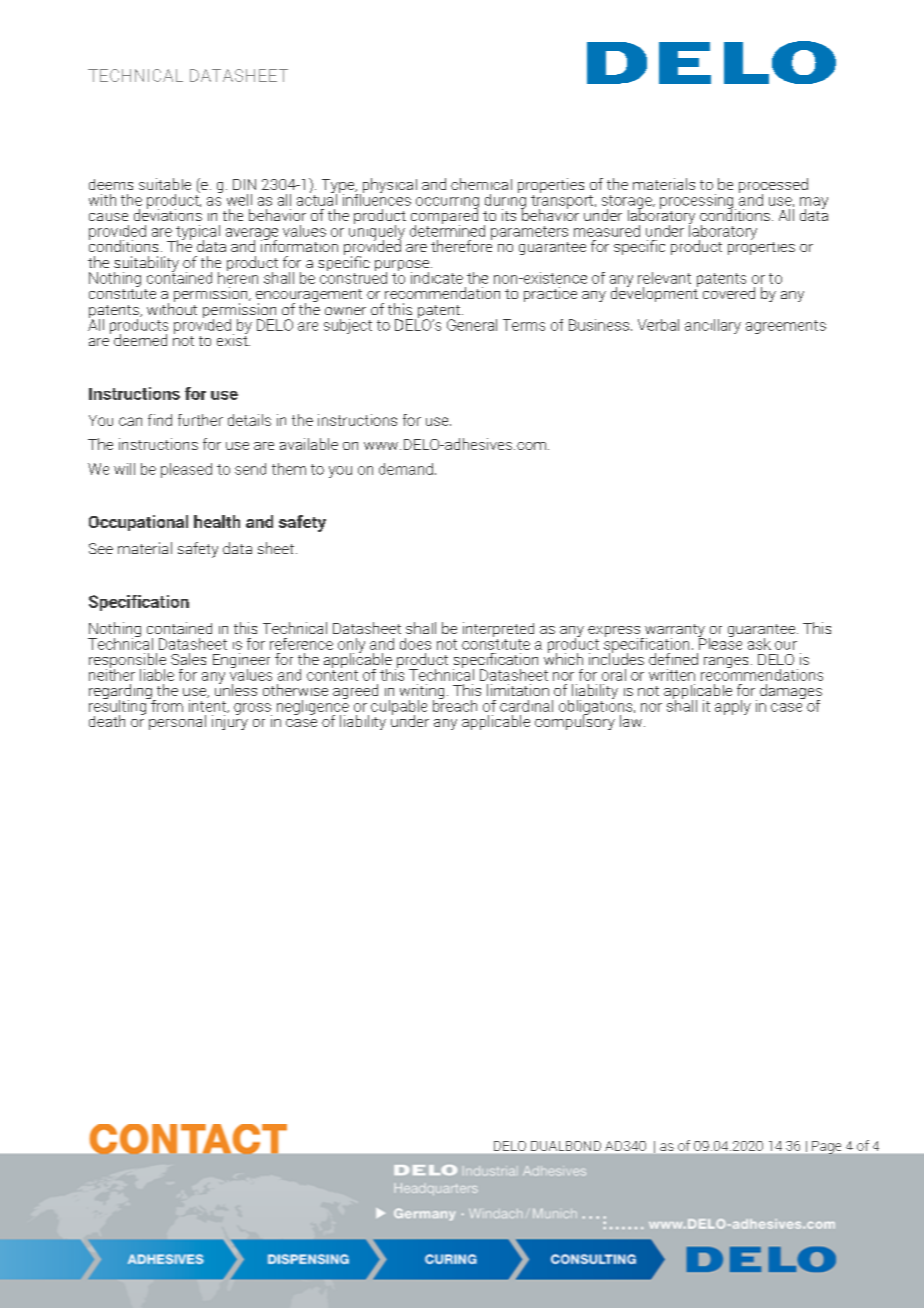 This page has width=924, height=1308. I want to click on from, so click(166, 704).
